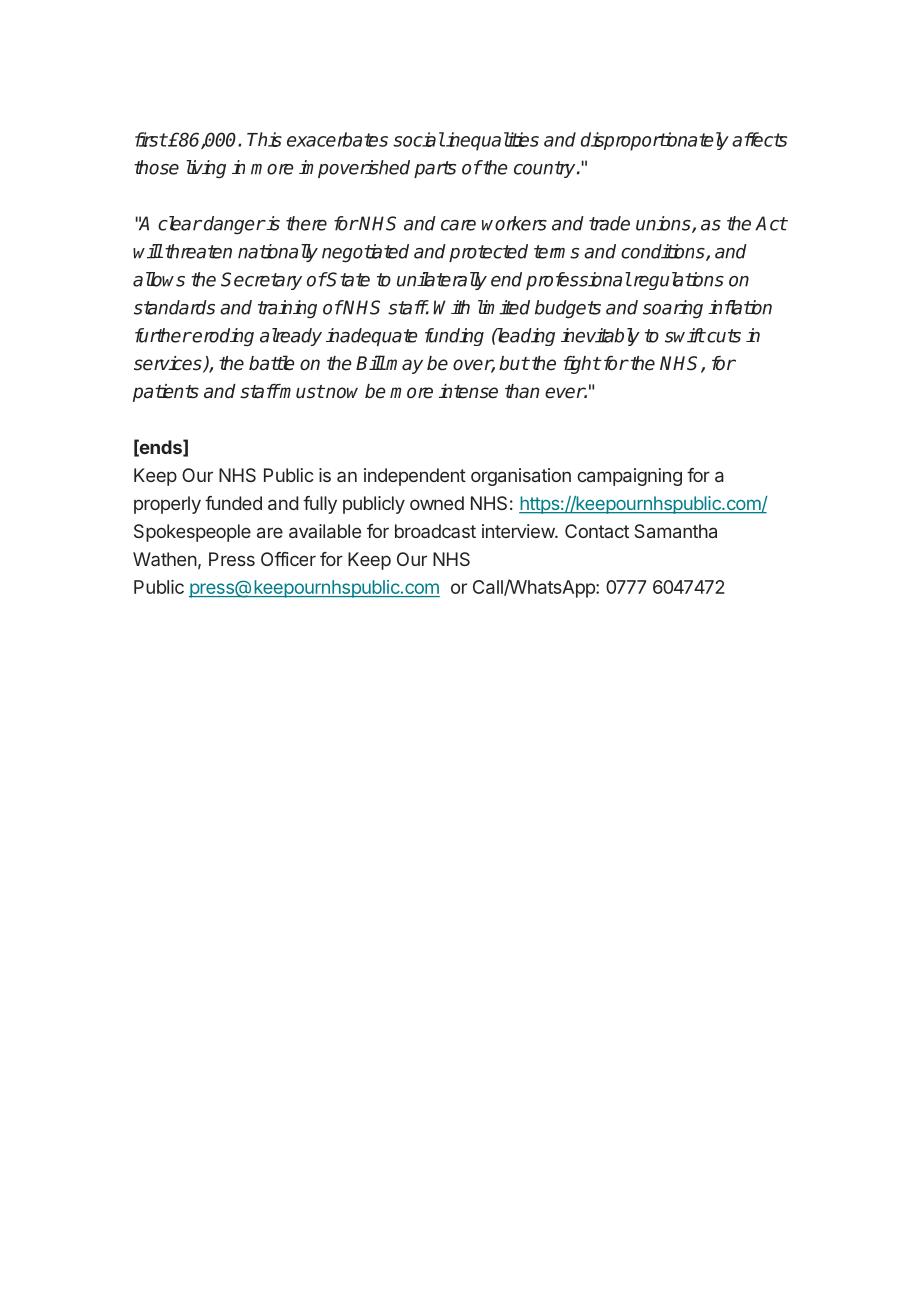  I want to click on than, so click(522, 391).
